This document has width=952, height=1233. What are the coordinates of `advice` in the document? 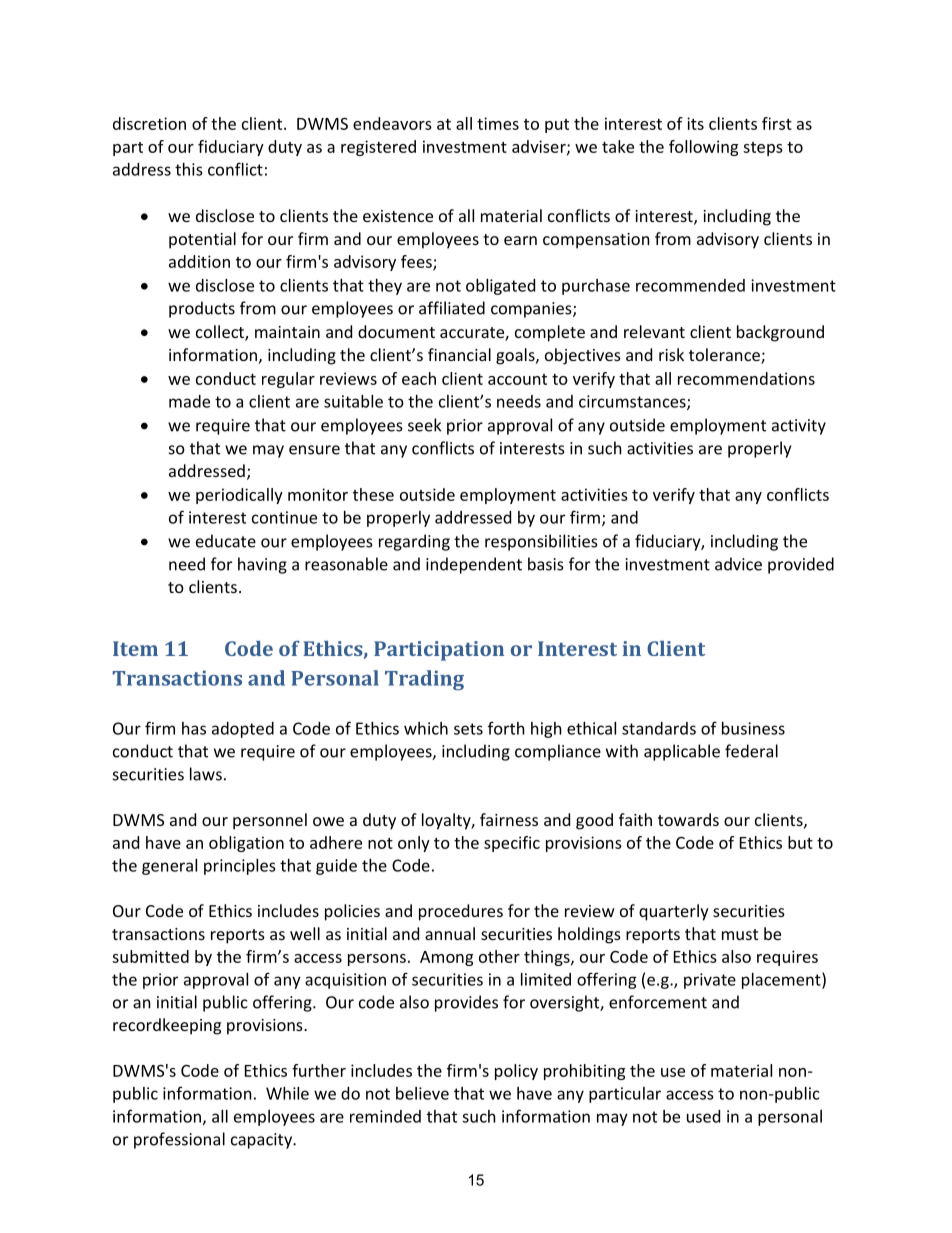 It's located at (738, 564).
